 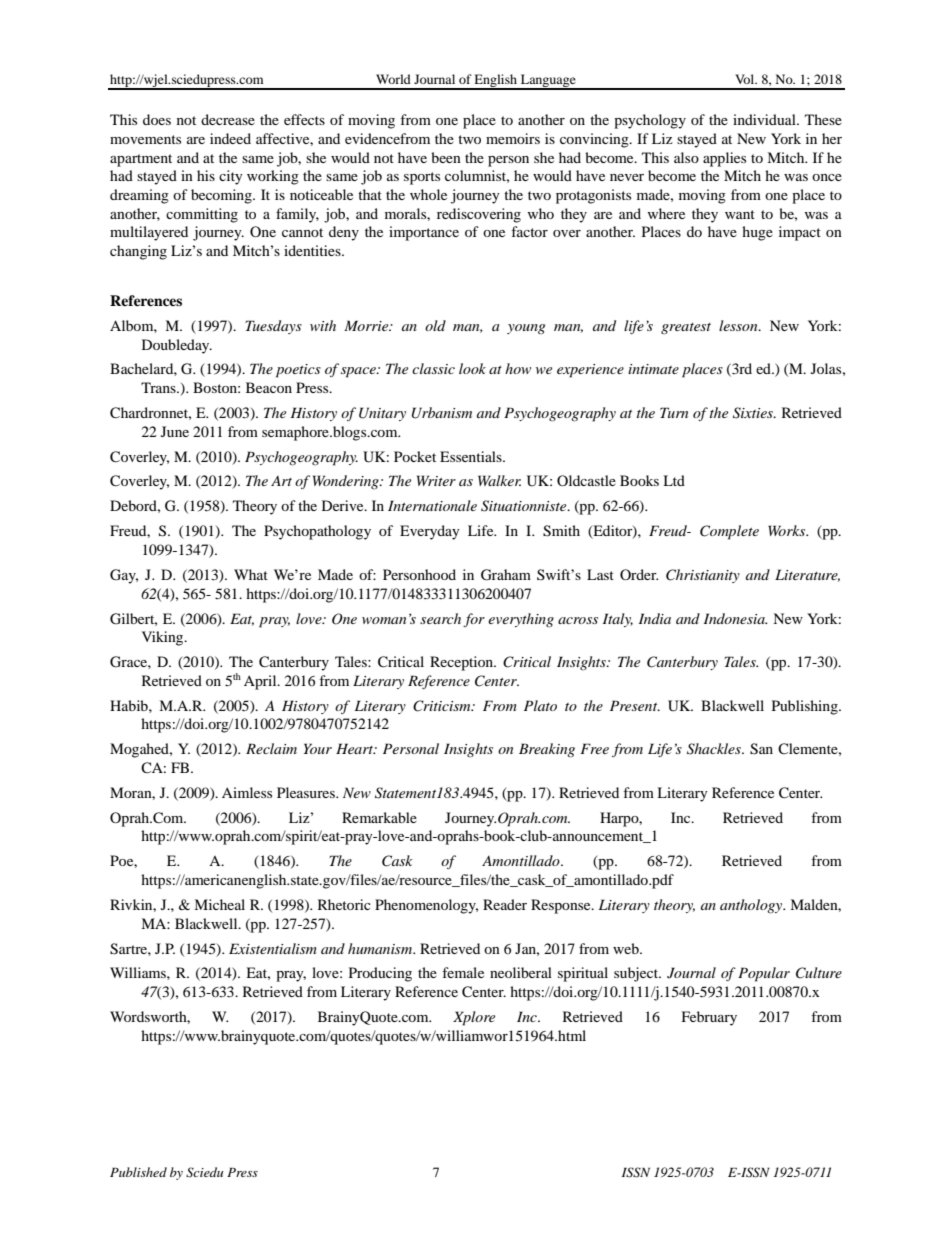 What do you see at coordinates (754, 413) in the image?
I see `Sixties` at bounding box center [754, 413].
